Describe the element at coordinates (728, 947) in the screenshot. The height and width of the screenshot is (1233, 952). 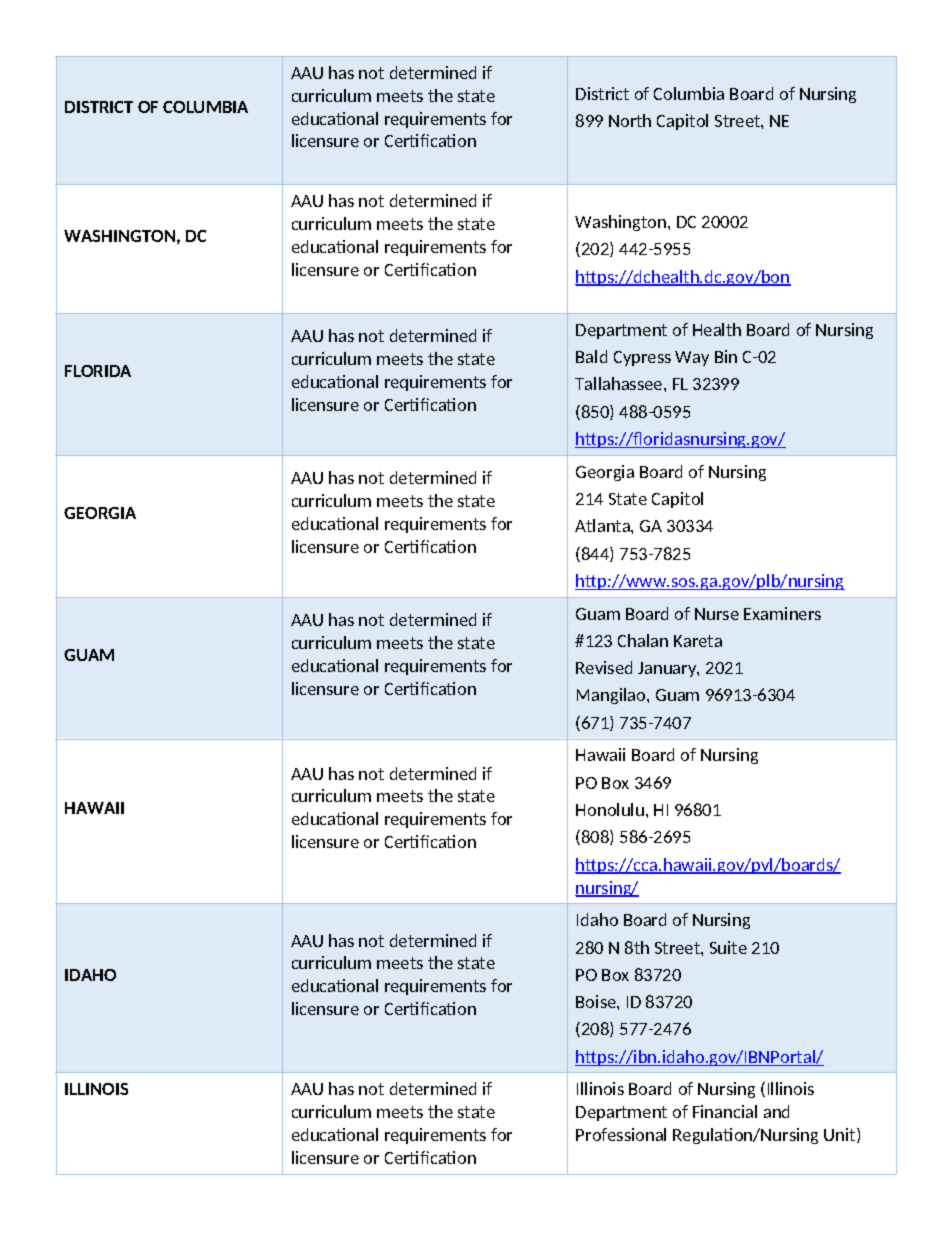
I see `Suite` at that location.
